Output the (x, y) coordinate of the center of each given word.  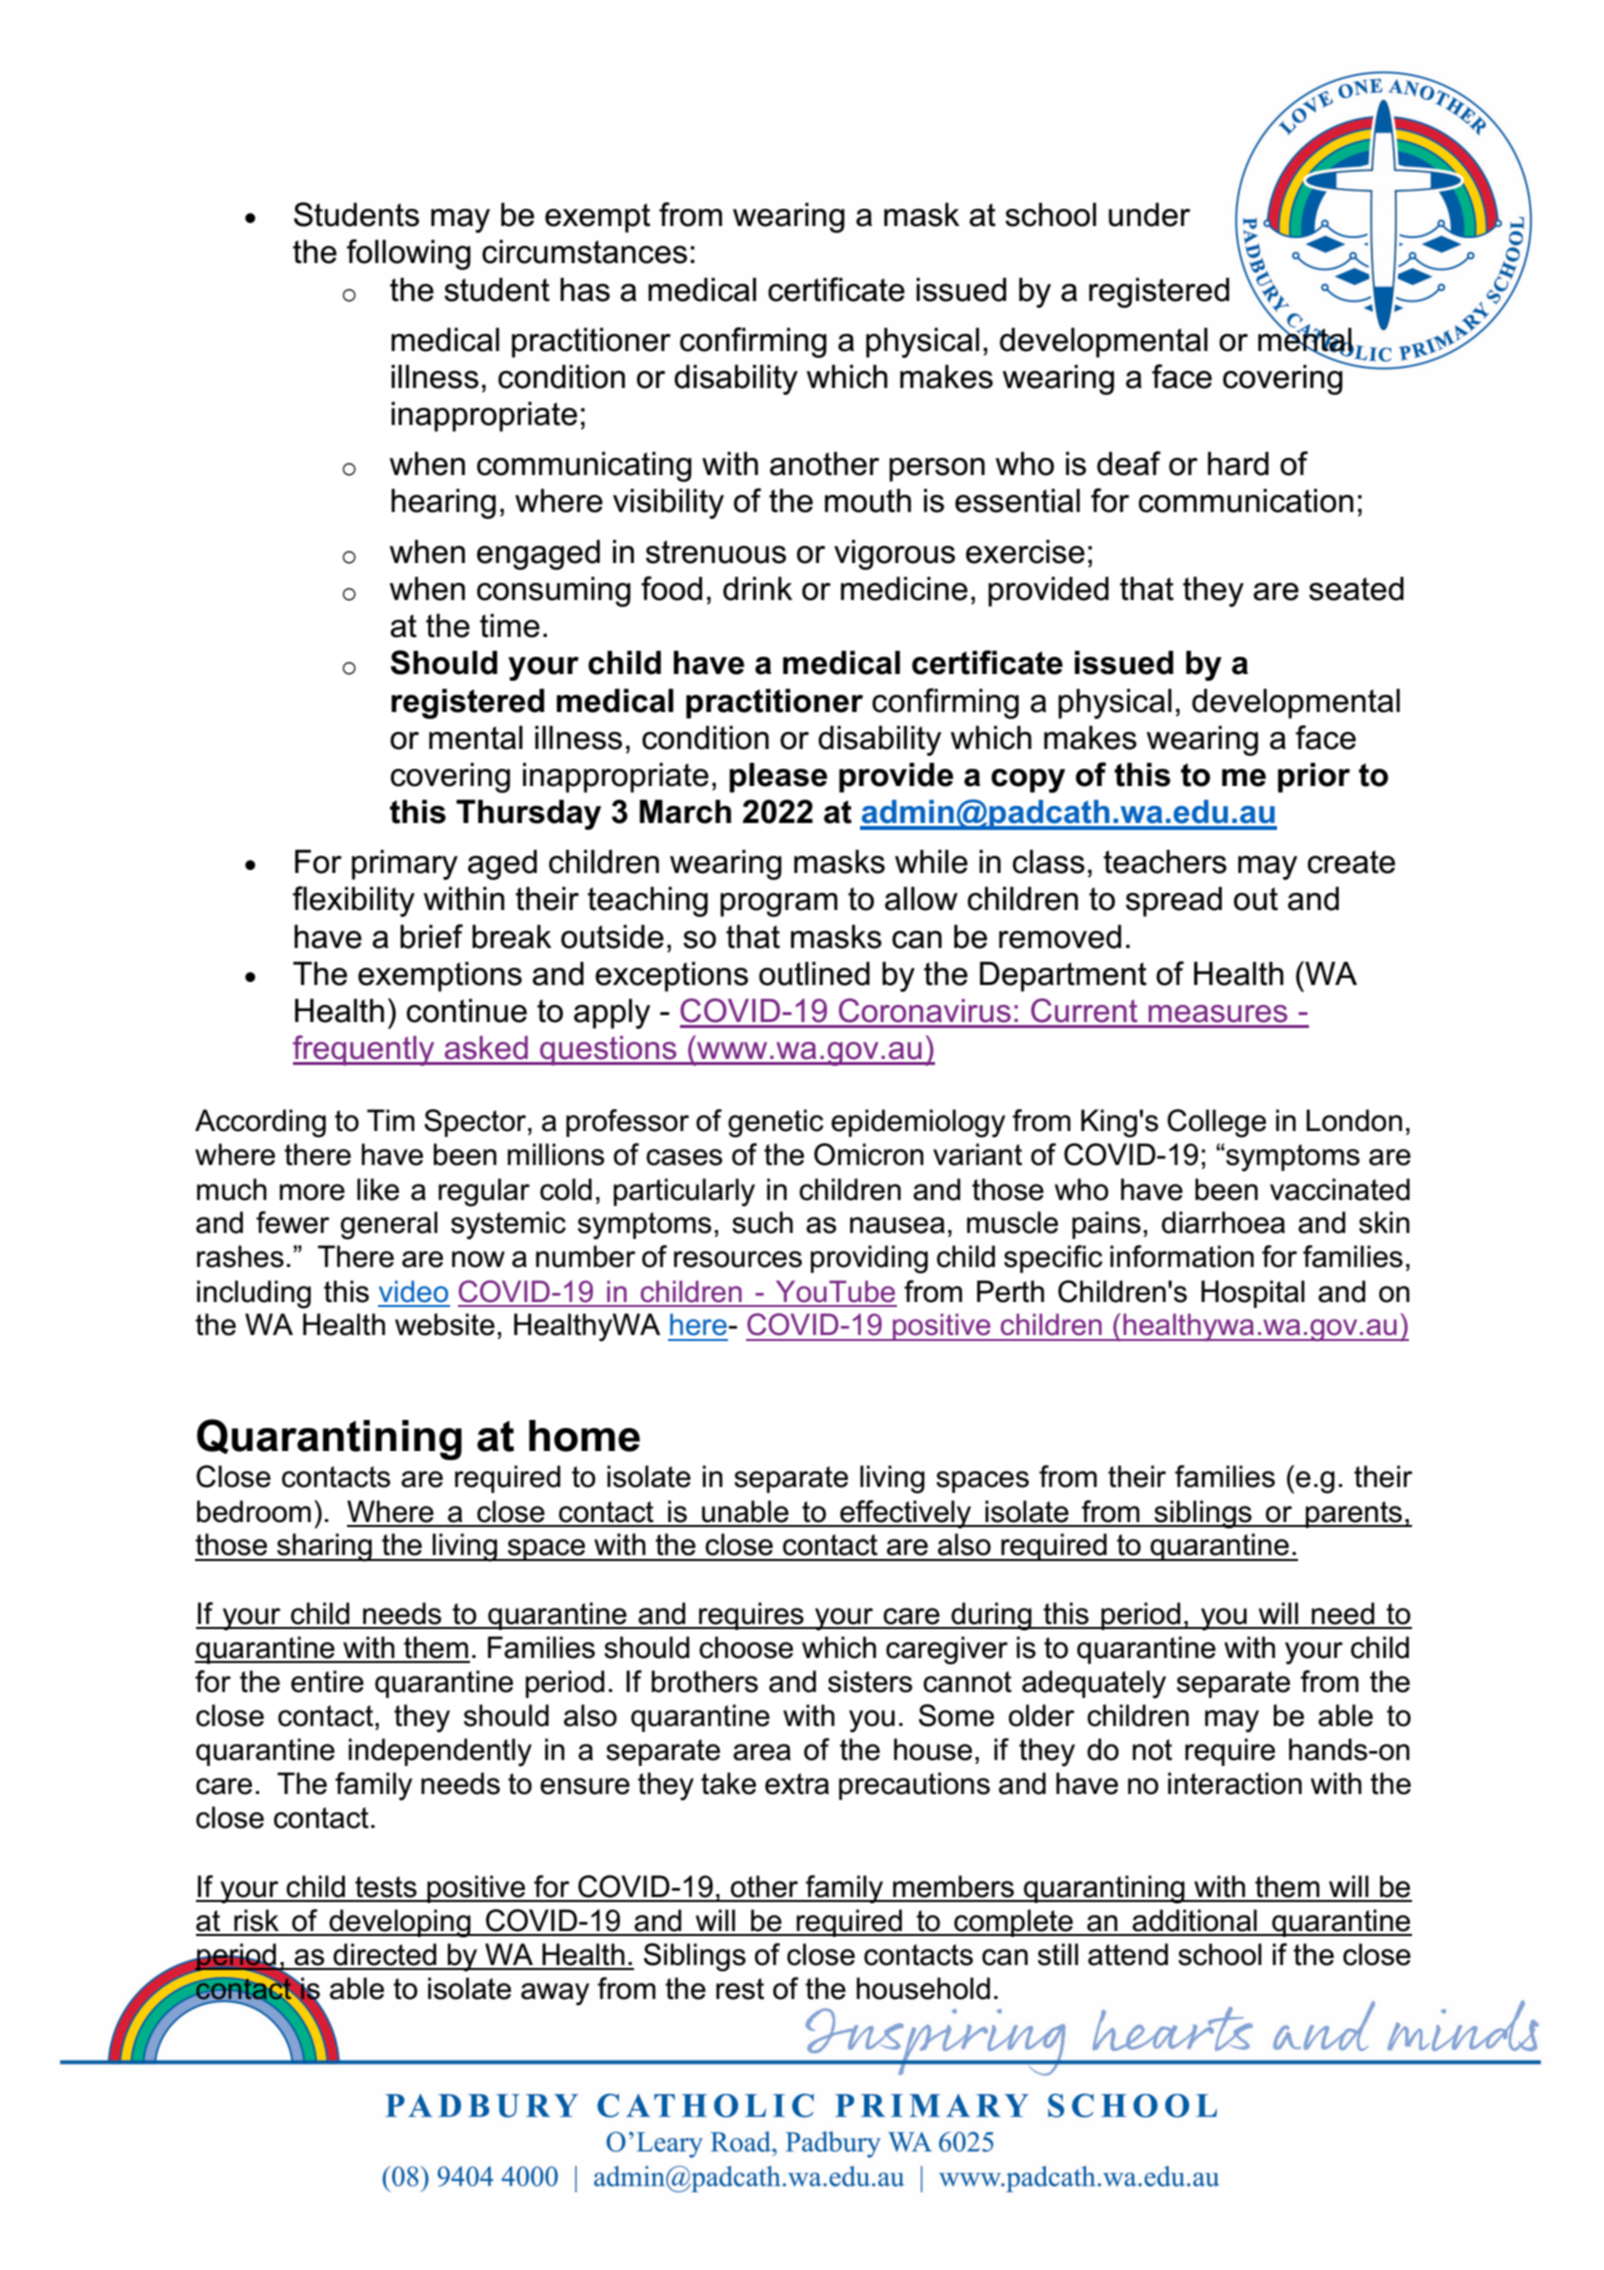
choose (746, 1647)
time (510, 626)
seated (1356, 589)
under (1149, 215)
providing (869, 1259)
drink (758, 589)
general (389, 1225)
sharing (324, 1547)
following (409, 254)
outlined (814, 974)
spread (1174, 902)
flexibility (354, 901)
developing (400, 1923)
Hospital (1253, 1294)
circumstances (584, 252)
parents (1354, 1514)
